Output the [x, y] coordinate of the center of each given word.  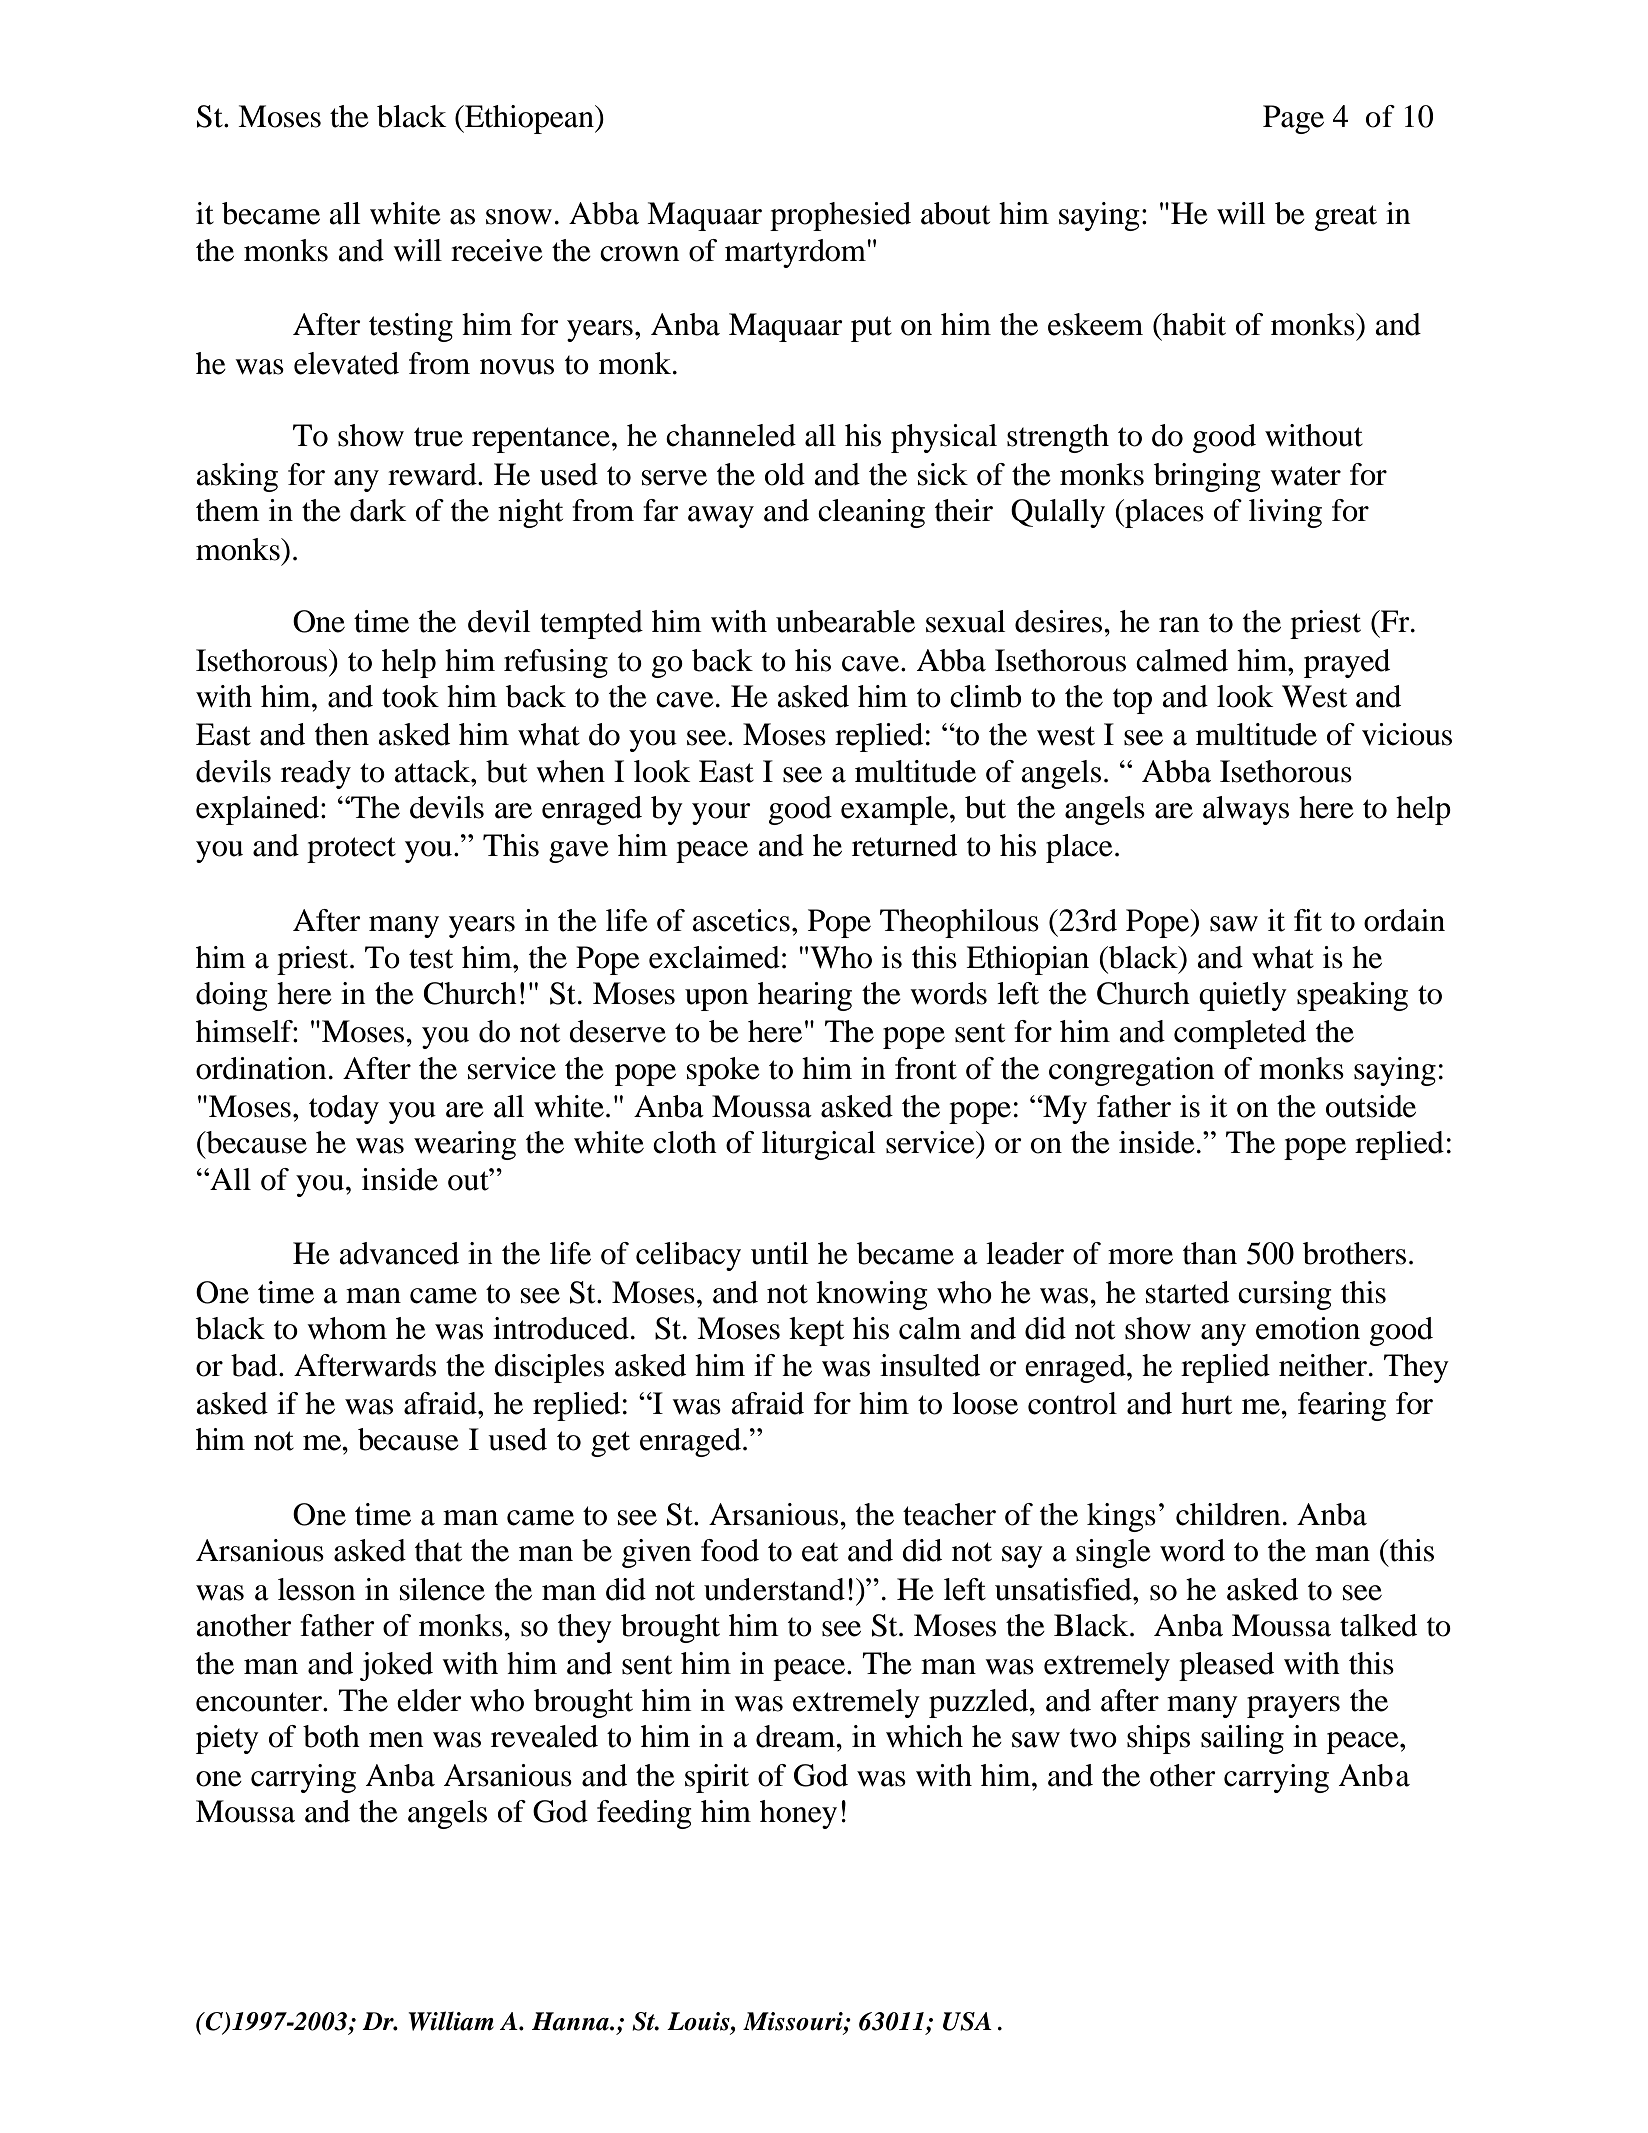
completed [1240, 1034]
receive [497, 250]
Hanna [571, 2021]
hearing [805, 996]
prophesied [840, 216]
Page [1293, 119]
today [344, 1109]
